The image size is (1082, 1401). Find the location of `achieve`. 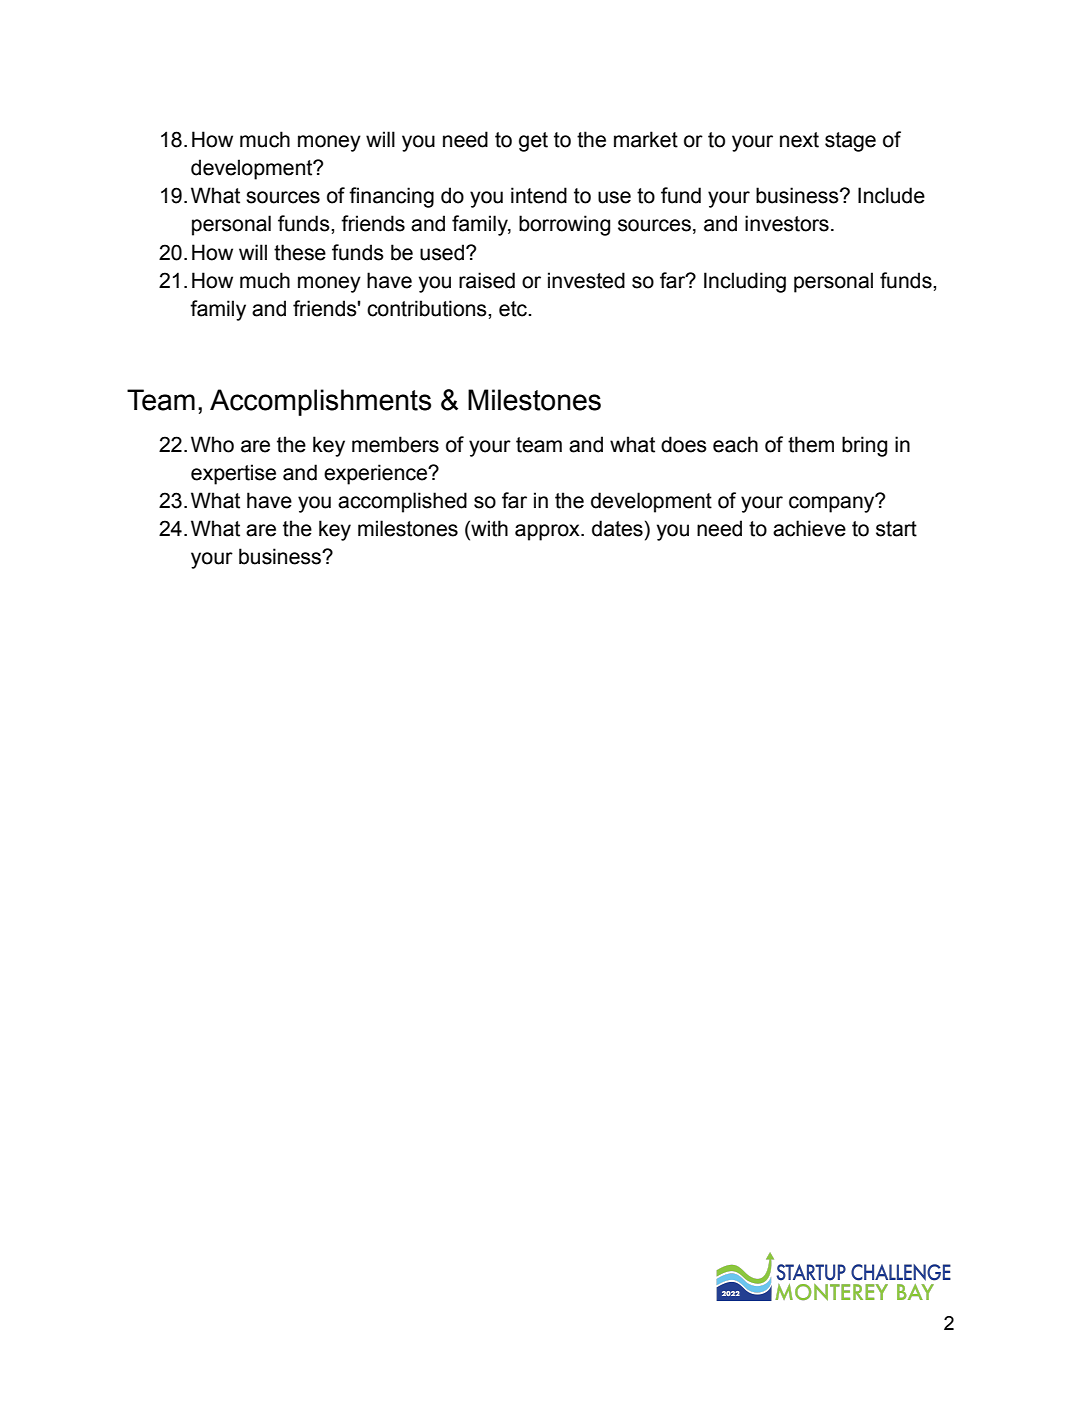

achieve is located at coordinates (809, 528).
